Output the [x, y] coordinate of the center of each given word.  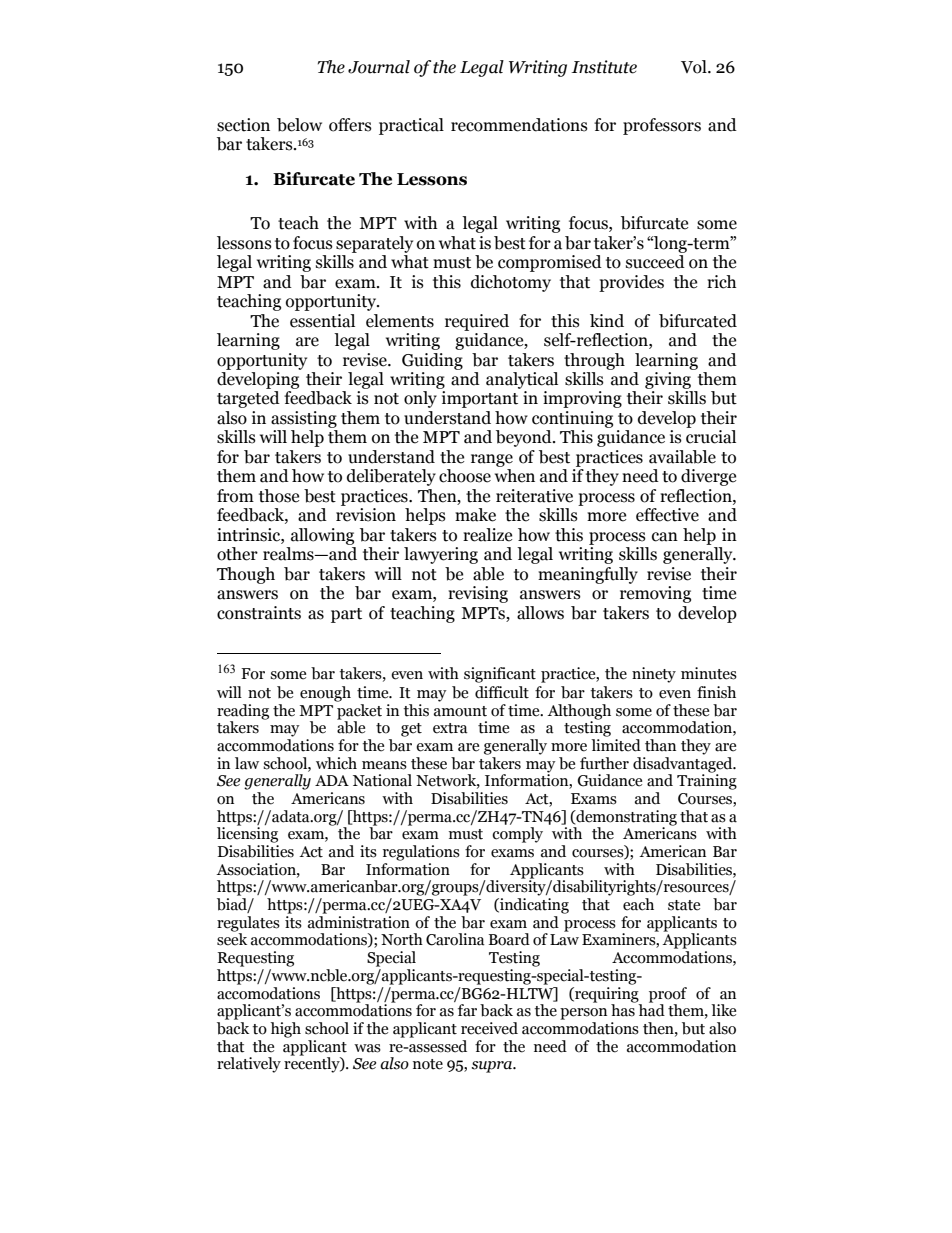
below [299, 125]
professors [662, 126]
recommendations [519, 125]
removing [655, 594]
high [285, 1030]
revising [478, 594]
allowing [322, 536]
